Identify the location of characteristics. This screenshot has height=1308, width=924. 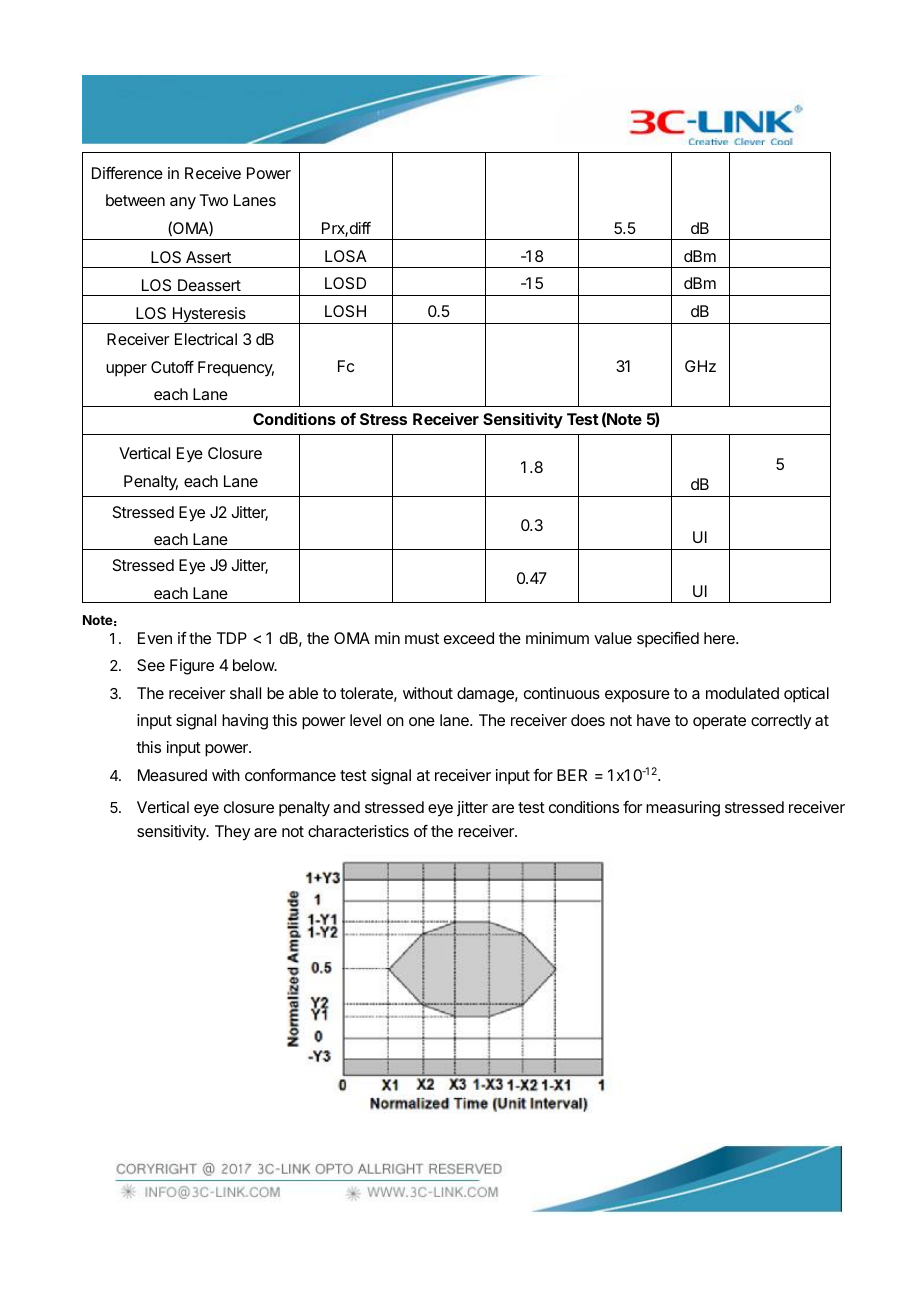
(358, 831).
